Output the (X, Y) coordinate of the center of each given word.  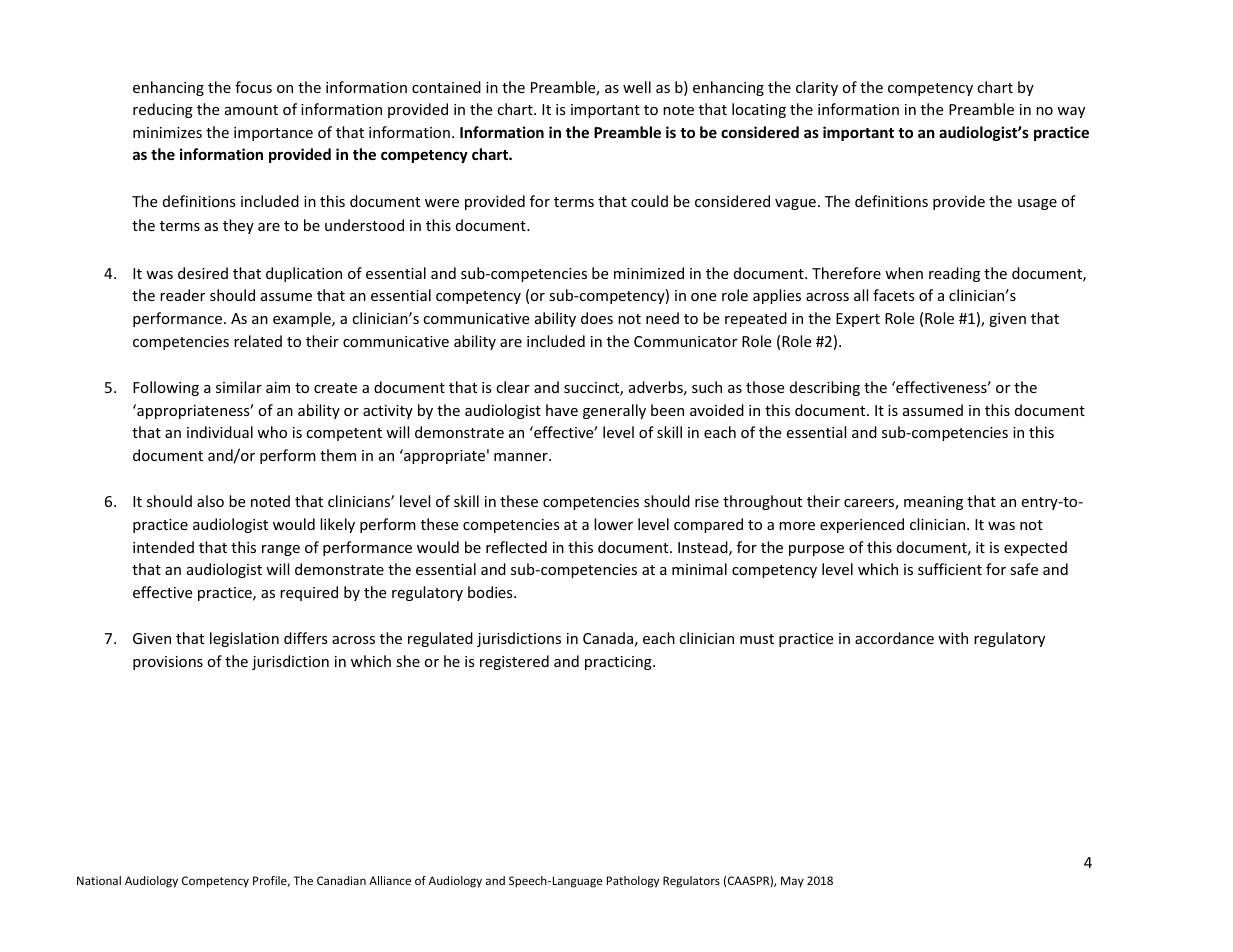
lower (613, 524)
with (953, 638)
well (637, 87)
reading (954, 274)
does (597, 318)
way (1071, 112)
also (210, 501)
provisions (168, 663)
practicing (619, 663)
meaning (933, 503)
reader (182, 295)
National (99, 880)
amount (251, 110)
